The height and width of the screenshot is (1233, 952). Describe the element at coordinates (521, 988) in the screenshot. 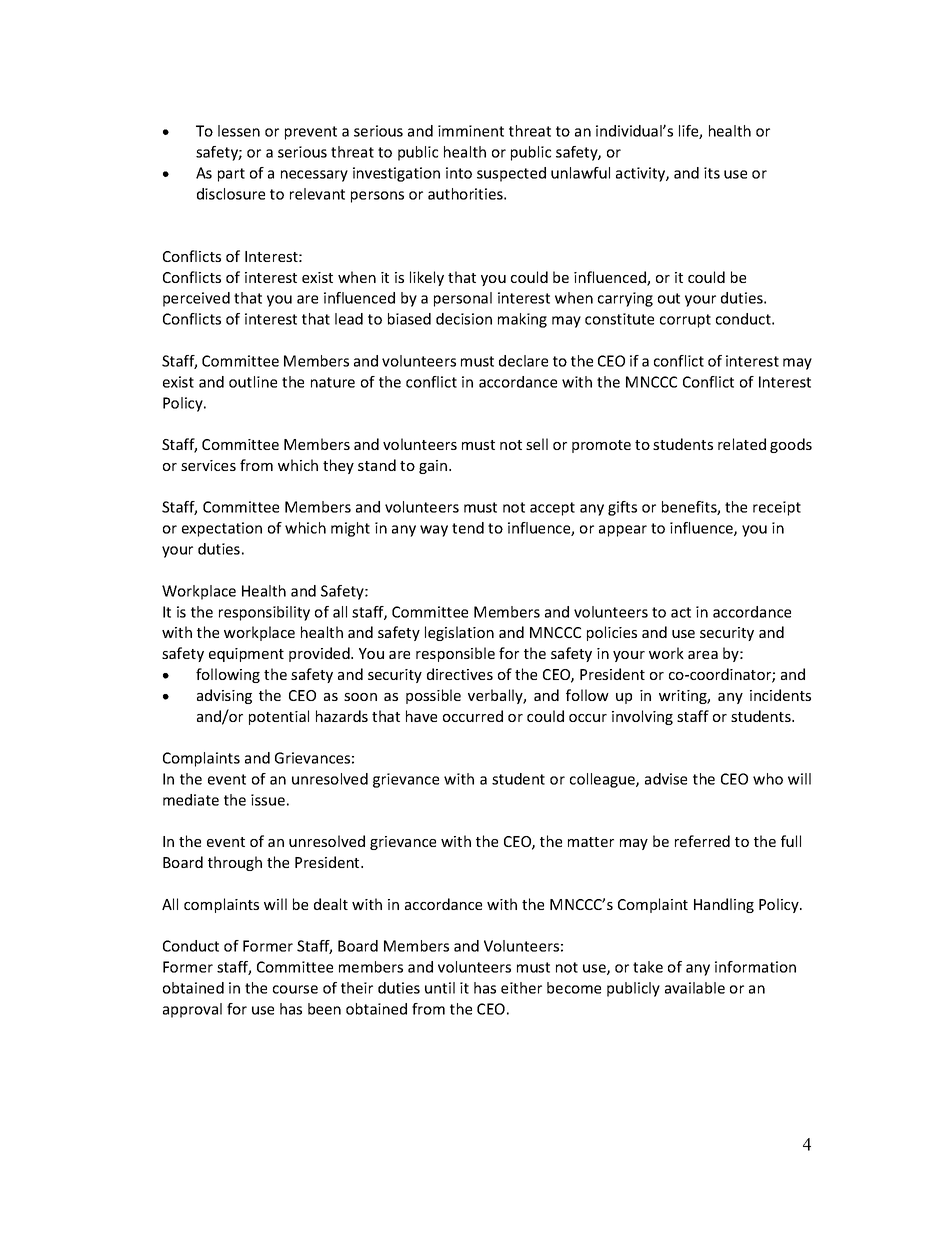

I see `either` at that location.
